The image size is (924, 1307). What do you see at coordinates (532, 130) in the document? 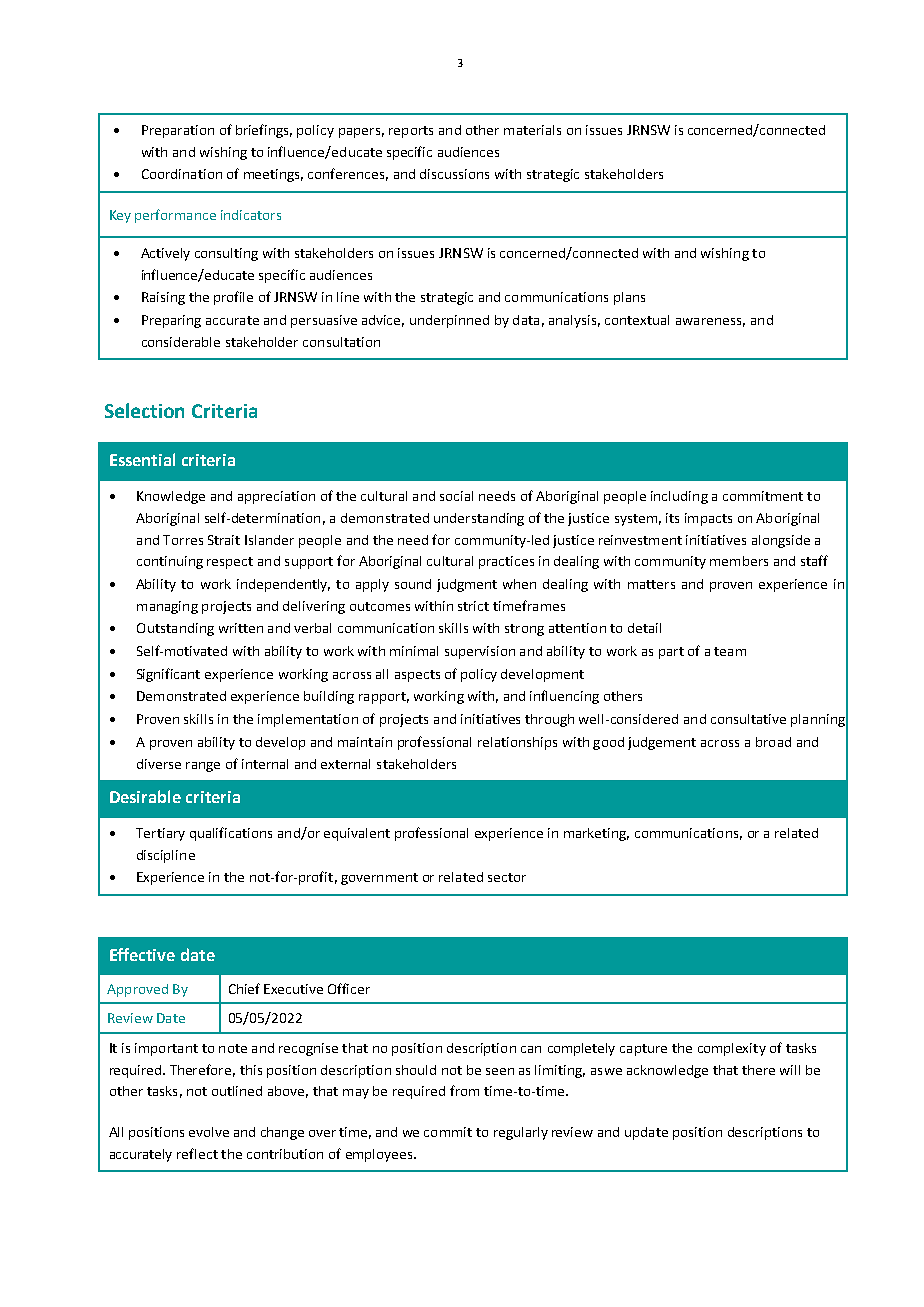
I see `materials` at bounding box center [532, 130].
